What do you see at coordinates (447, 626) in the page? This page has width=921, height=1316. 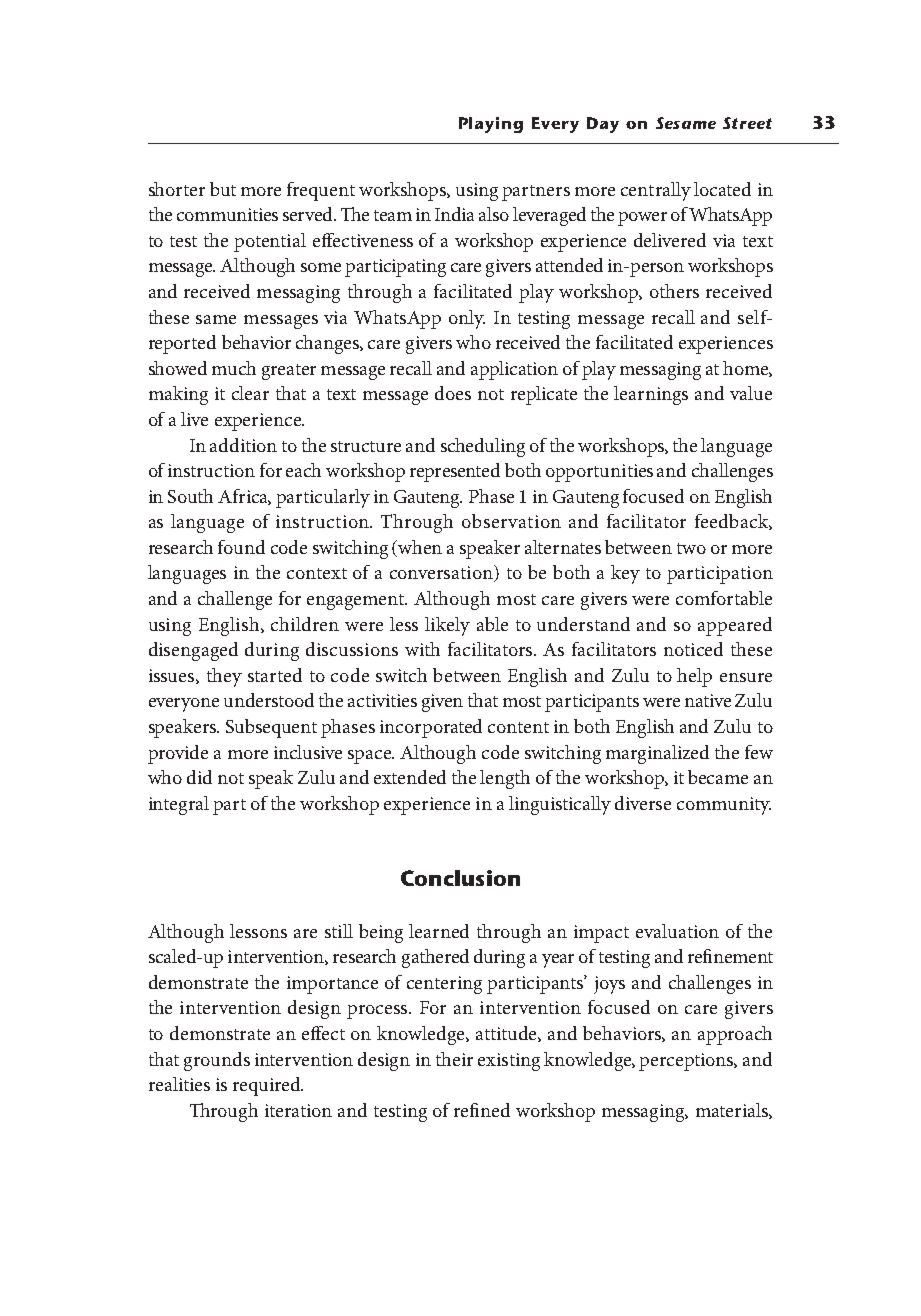 I see `likely` at bounding box center [447, 626].
